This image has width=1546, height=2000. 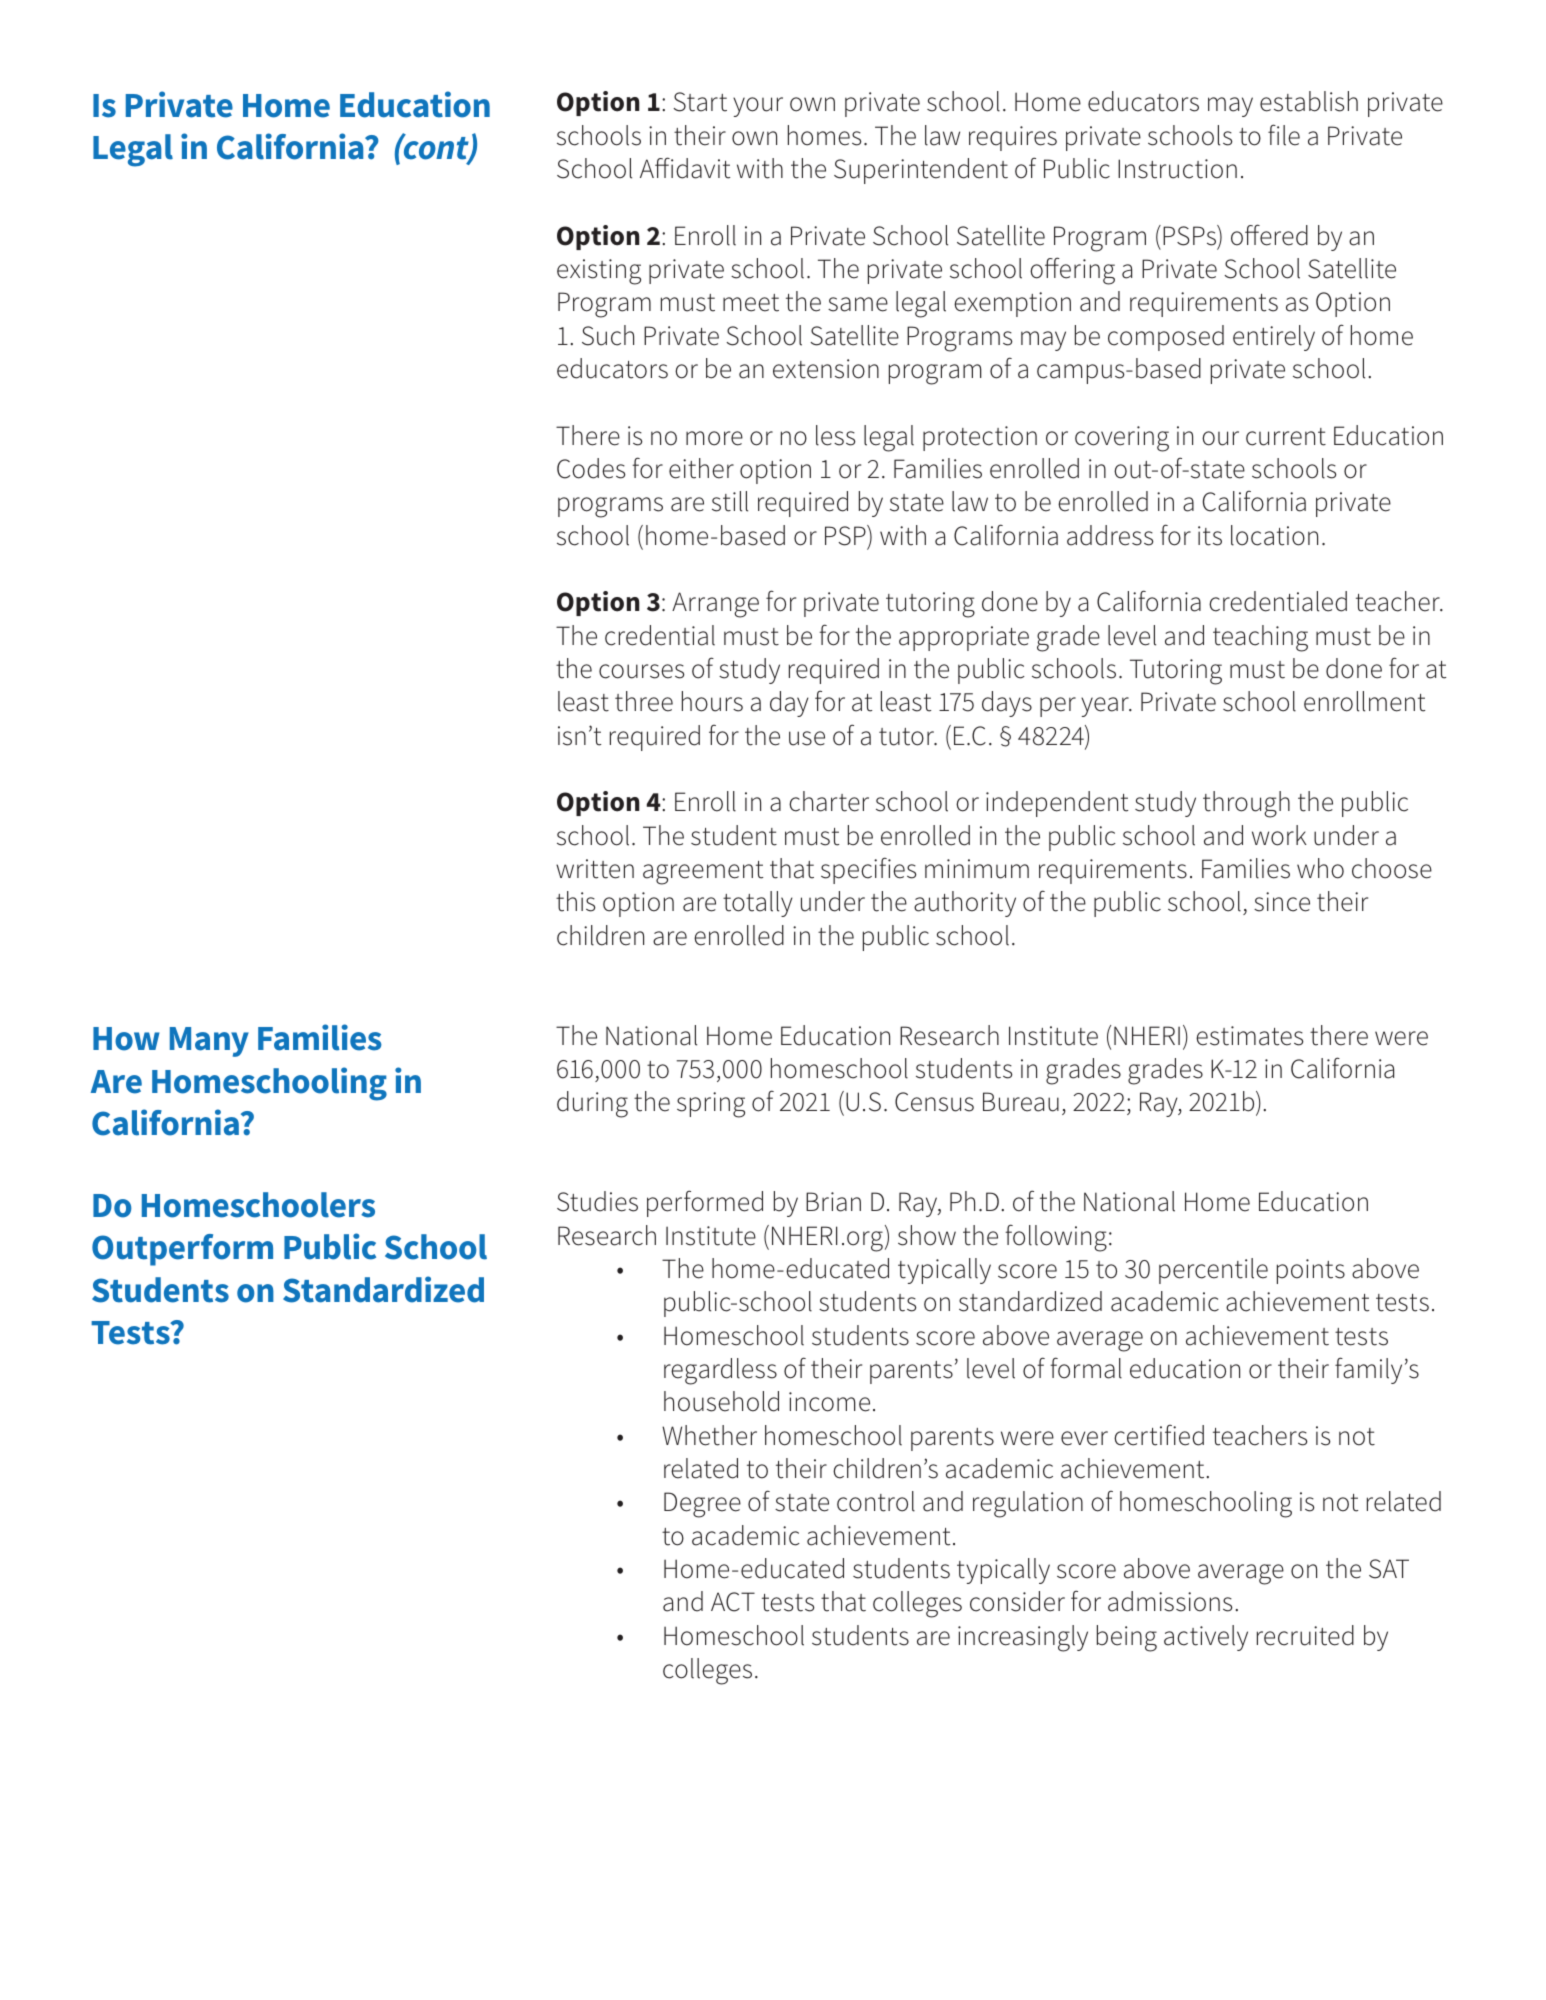 I want to click on Degree, so click(x=702, y=1505).
